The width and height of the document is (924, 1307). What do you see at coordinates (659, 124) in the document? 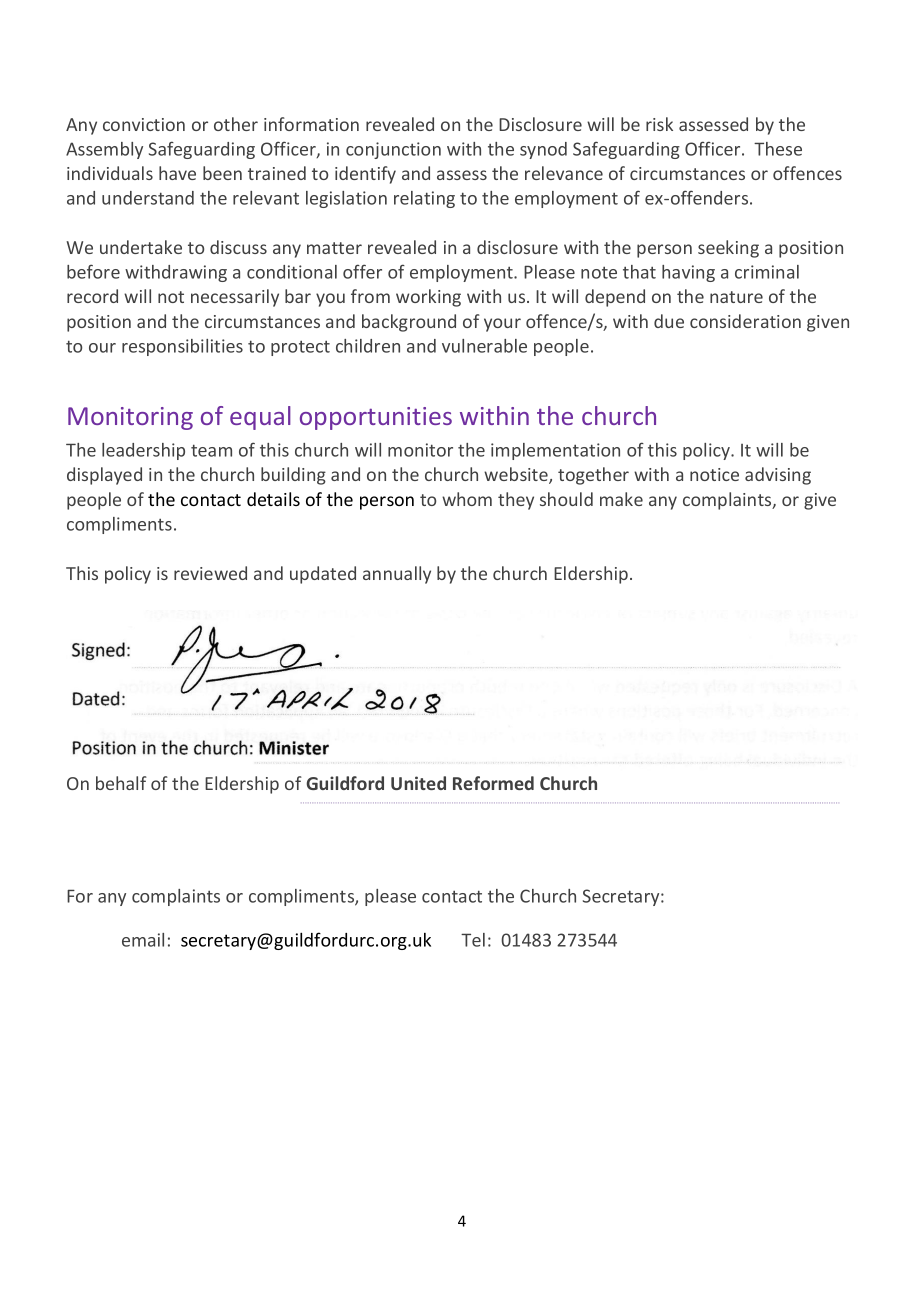
I see `risk` at bounding box center [659, 124].
